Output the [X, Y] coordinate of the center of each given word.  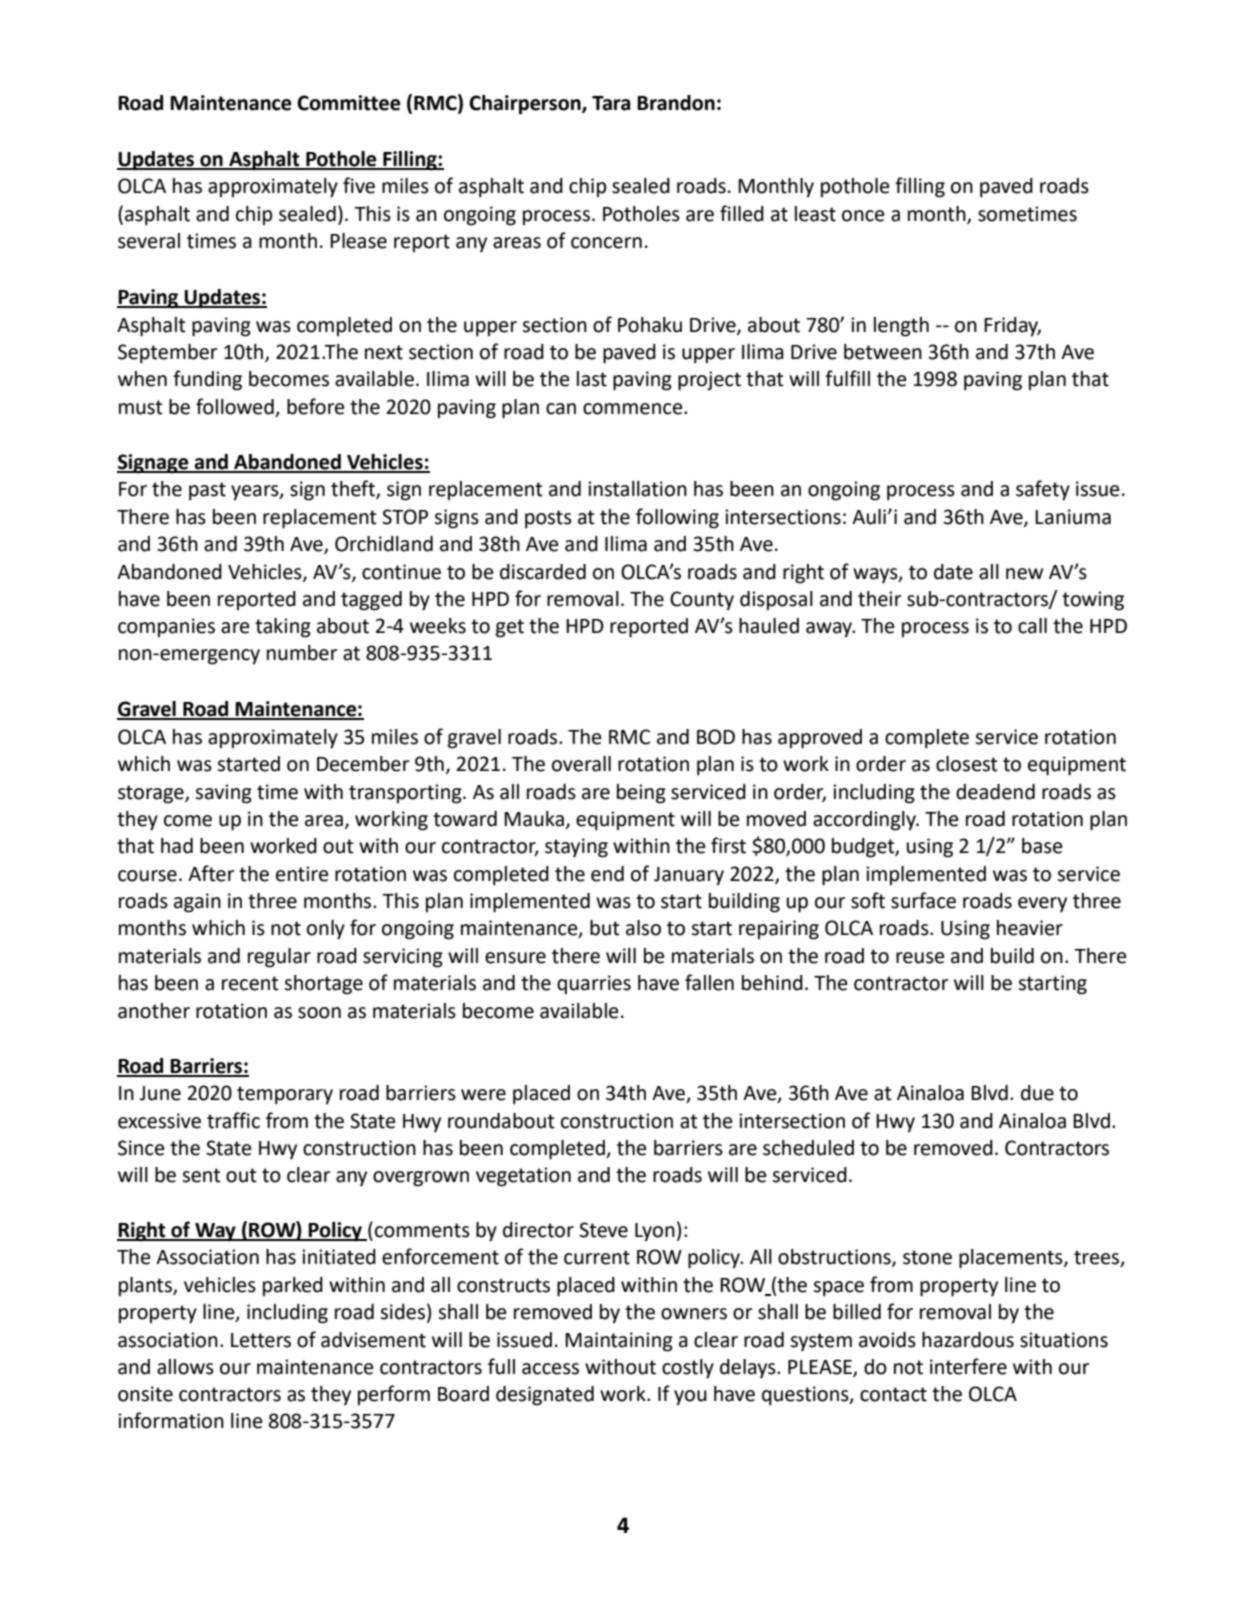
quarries [594, 984]
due [1037, 1093]
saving [223, 794]
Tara [611, 103]
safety [1043, 490]
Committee [349, 103]
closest [967, 764]
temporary [285, 1095]
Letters [261, 1340]
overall [581, 764]
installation [637, 489]
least [815, 214]
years [256, 493]
